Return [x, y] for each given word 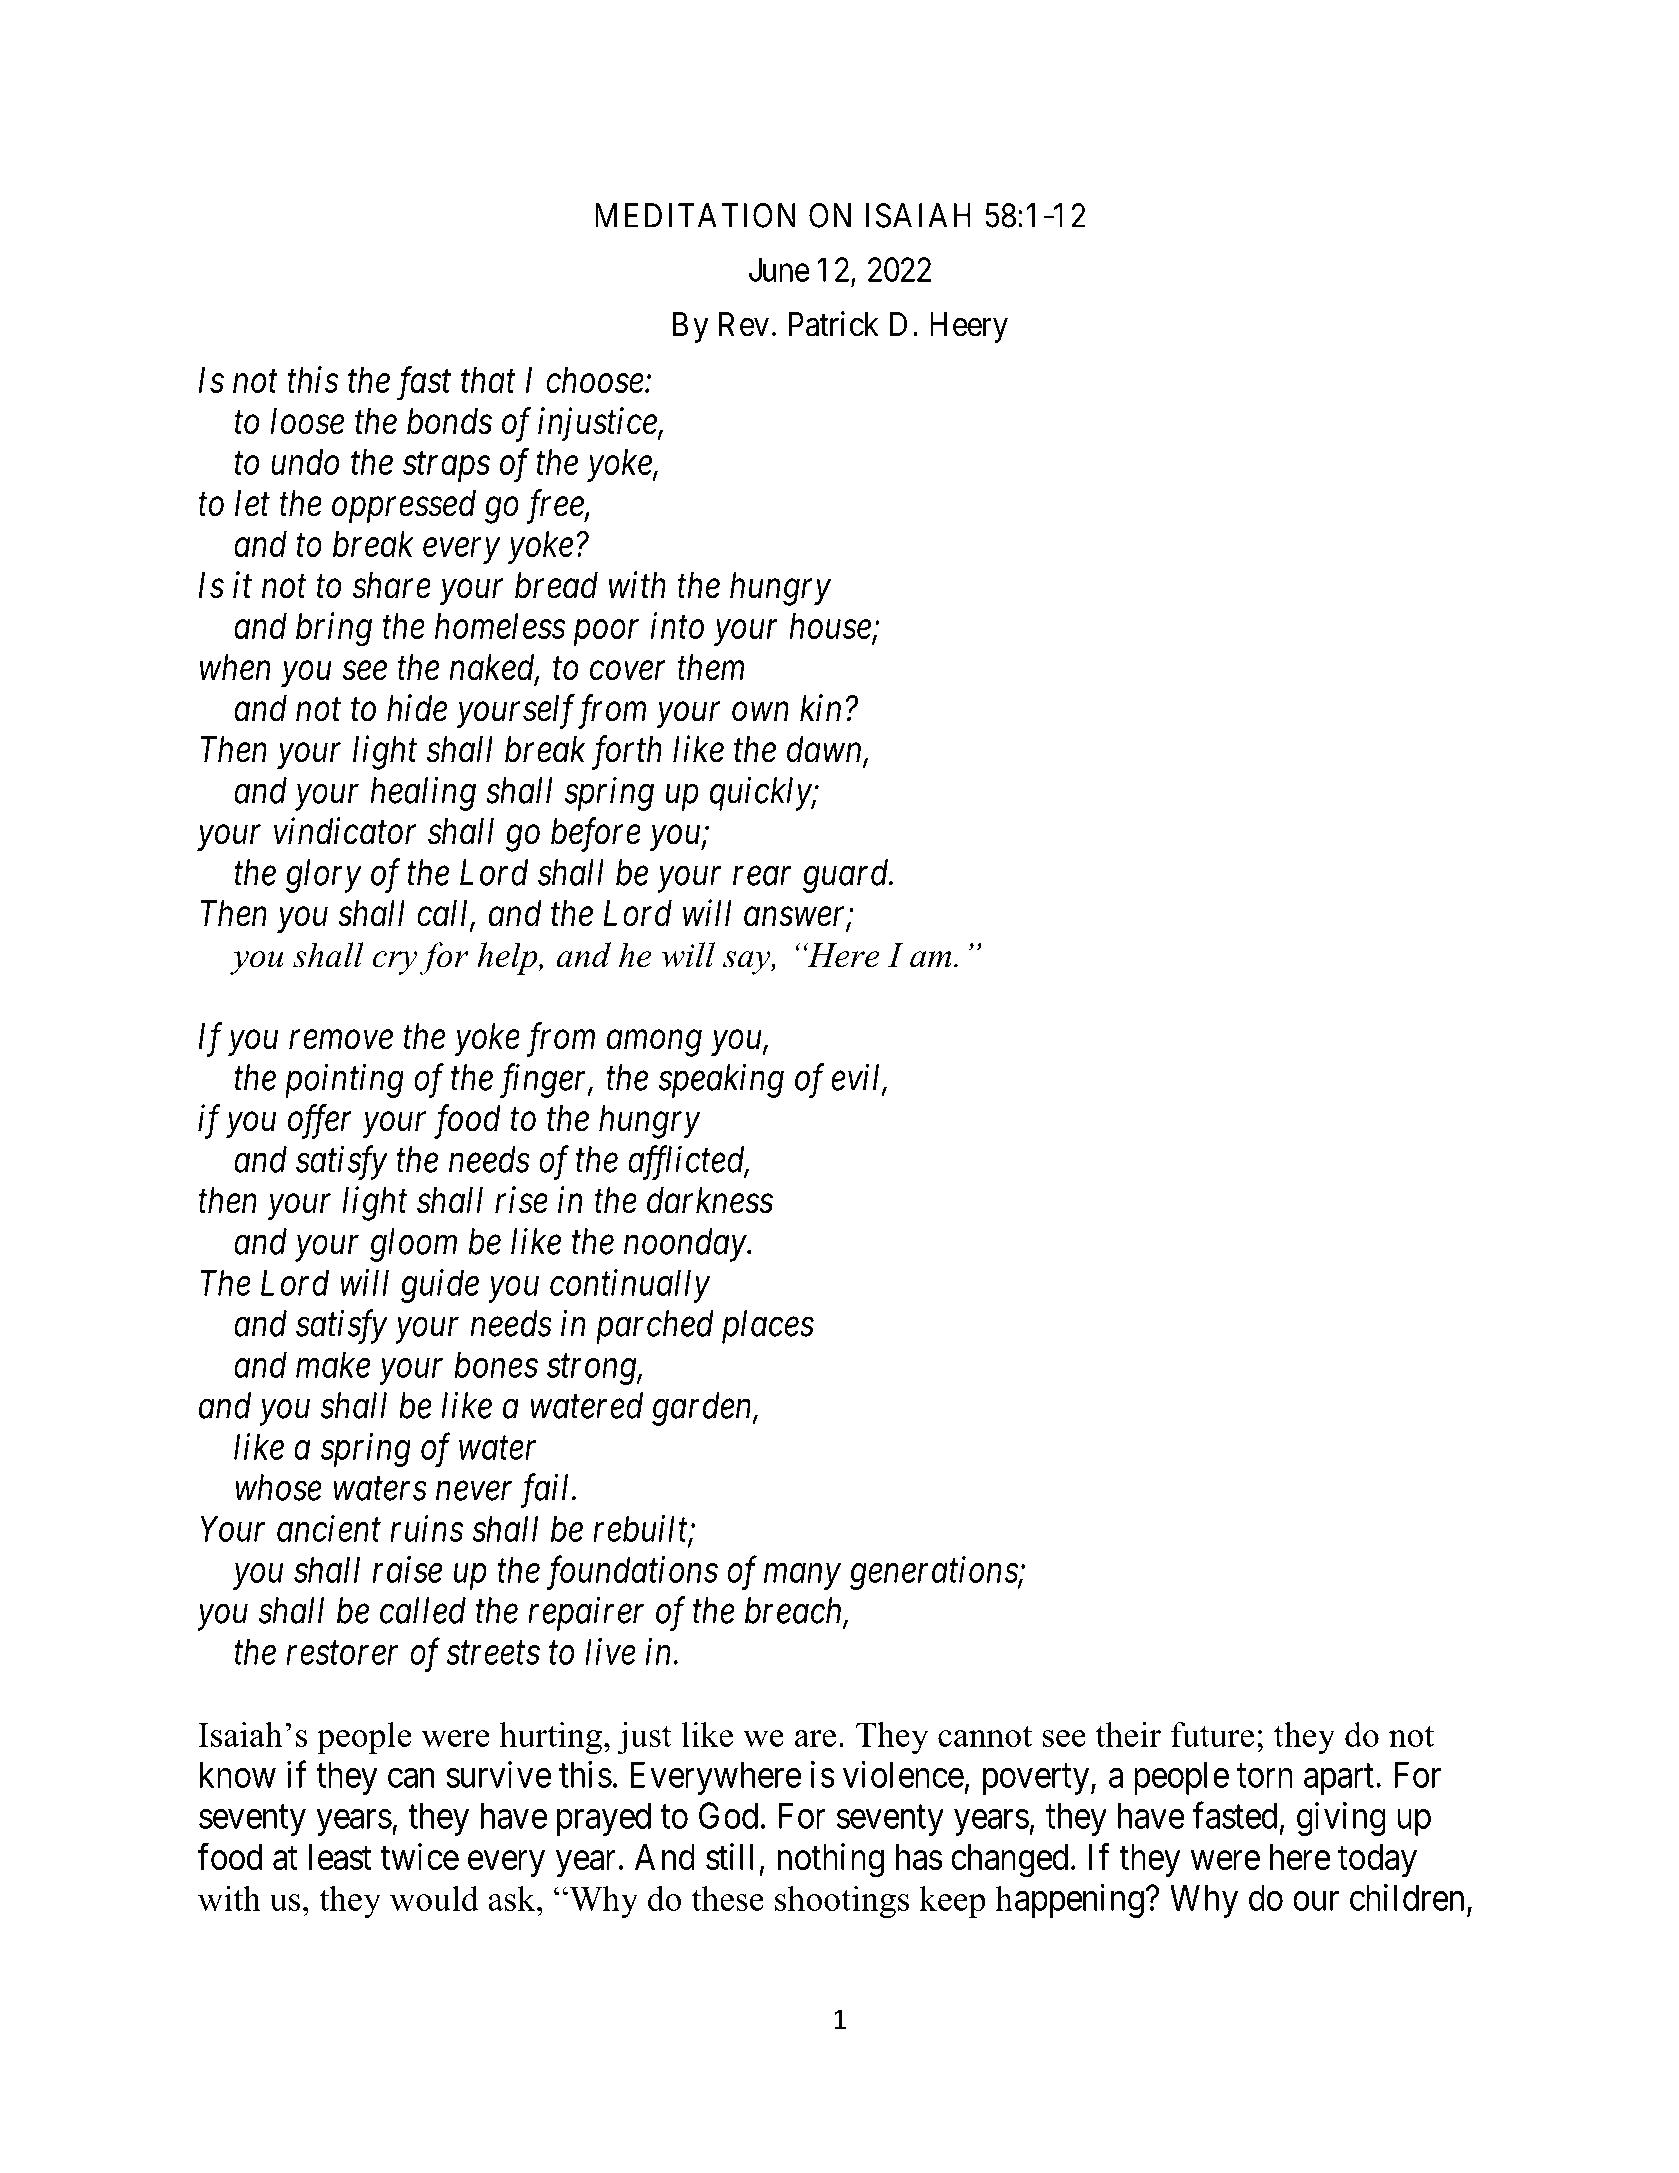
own [760, 712]
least [340, 1857]
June [779, 269]
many [802, 1577]
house [831, 627]
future [1212, 1734]
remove [341, 1040]
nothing [831, 1860]
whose [278, 1487]
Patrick [834, 324]
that [488, 380]
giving [1341, 1819]
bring [334, 629]
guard [847, 876]
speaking [721, 1081]
